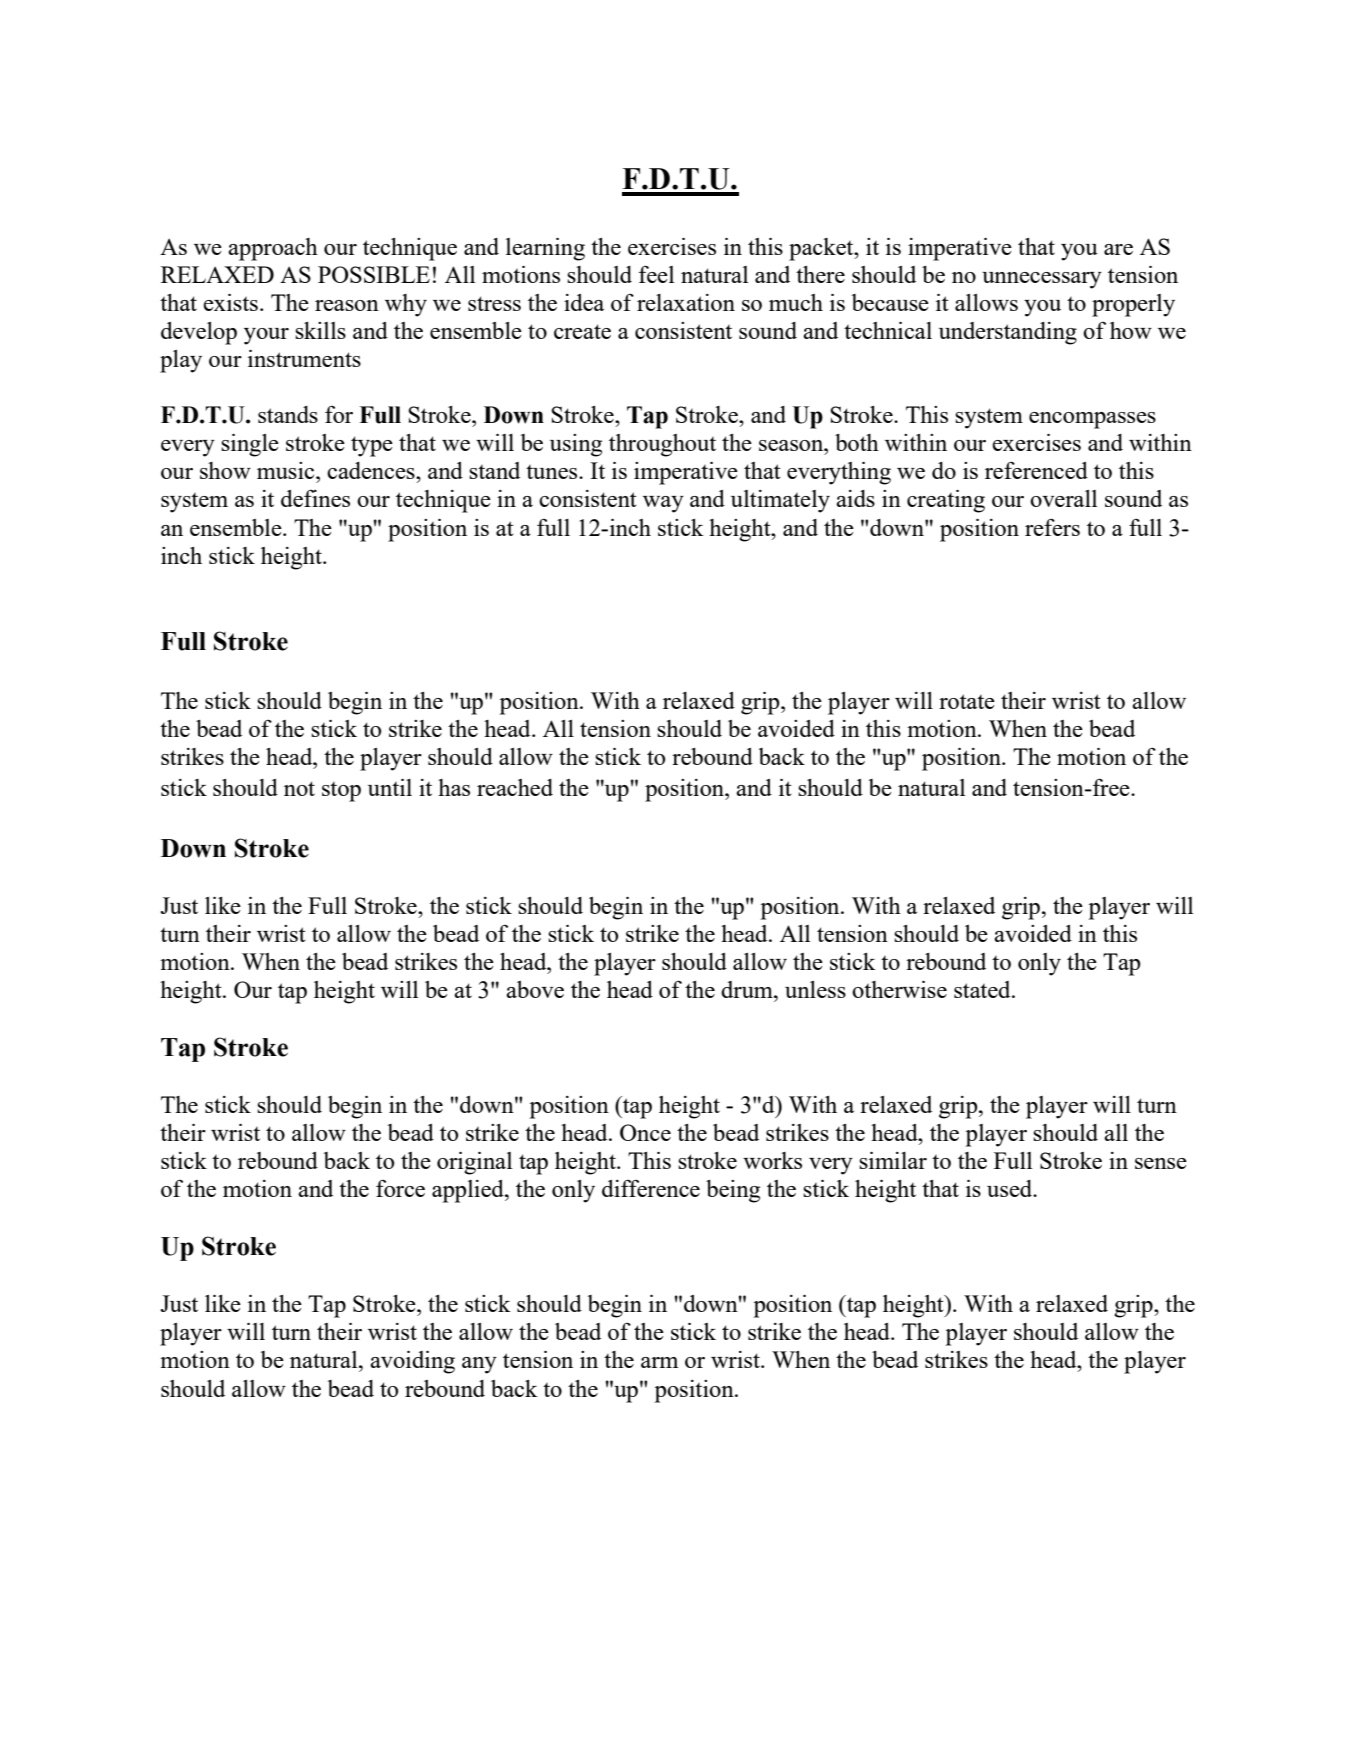  Describe the element at coordinates (656, 274) in the screenshot. I see `feel` at that location.
